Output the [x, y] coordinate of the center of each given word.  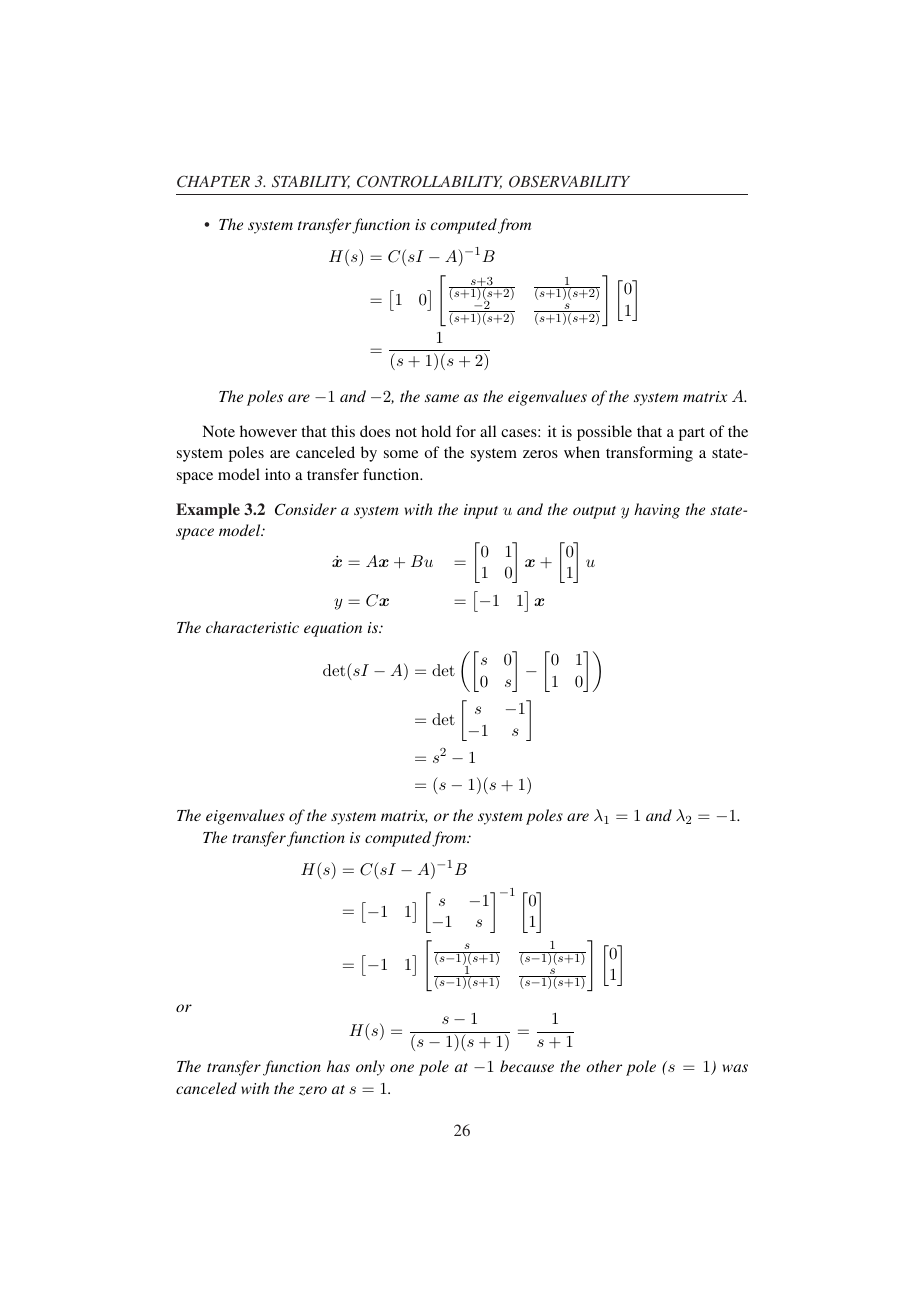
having [657, 511]
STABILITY [311, 182]
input [481, 511]
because [527, 1066]
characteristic [252, 627]
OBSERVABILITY [569, 181]
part [692, 434]
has [338, 1066]
